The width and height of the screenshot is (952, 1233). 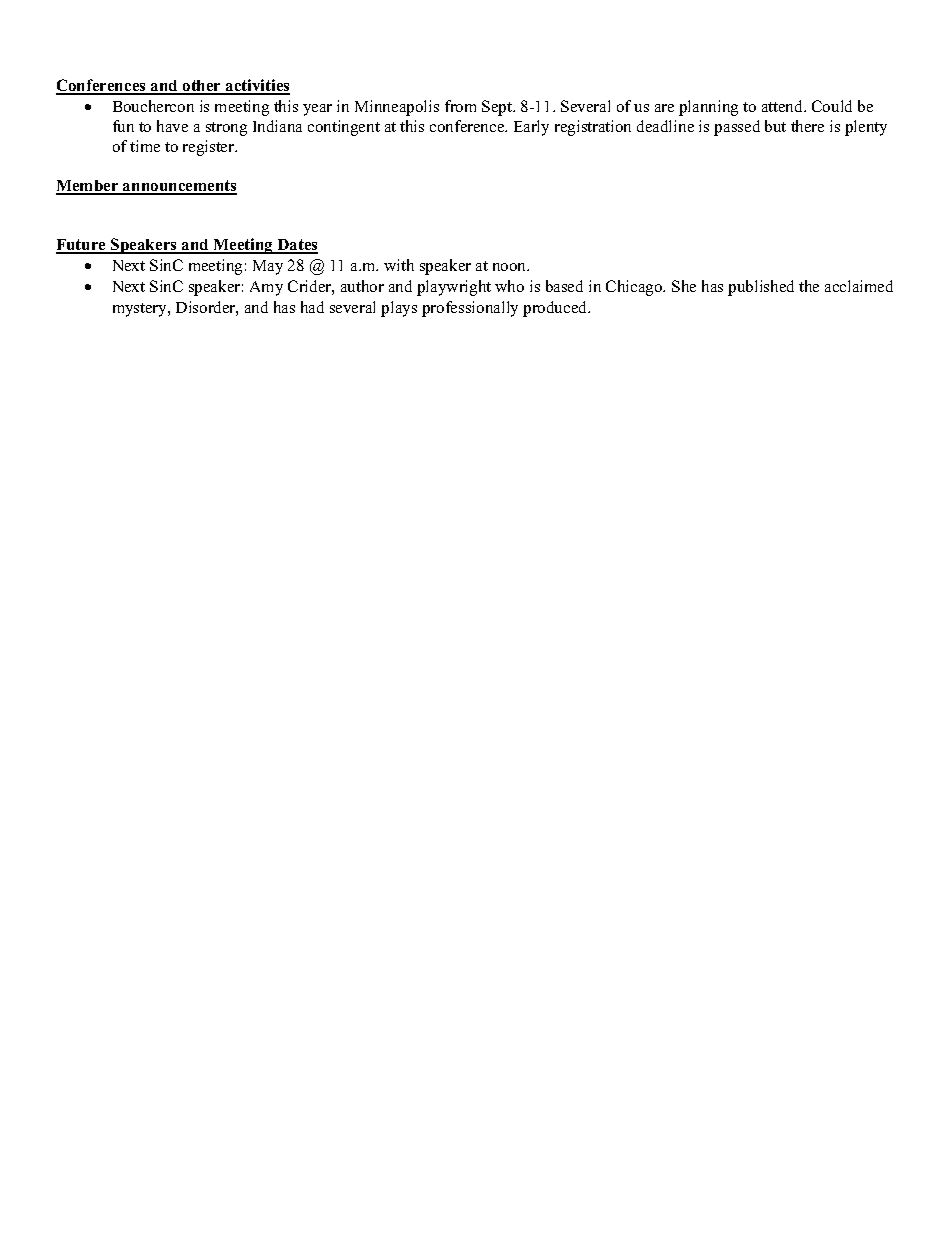 I want to click on professionally, so click(x=470, y=309).
